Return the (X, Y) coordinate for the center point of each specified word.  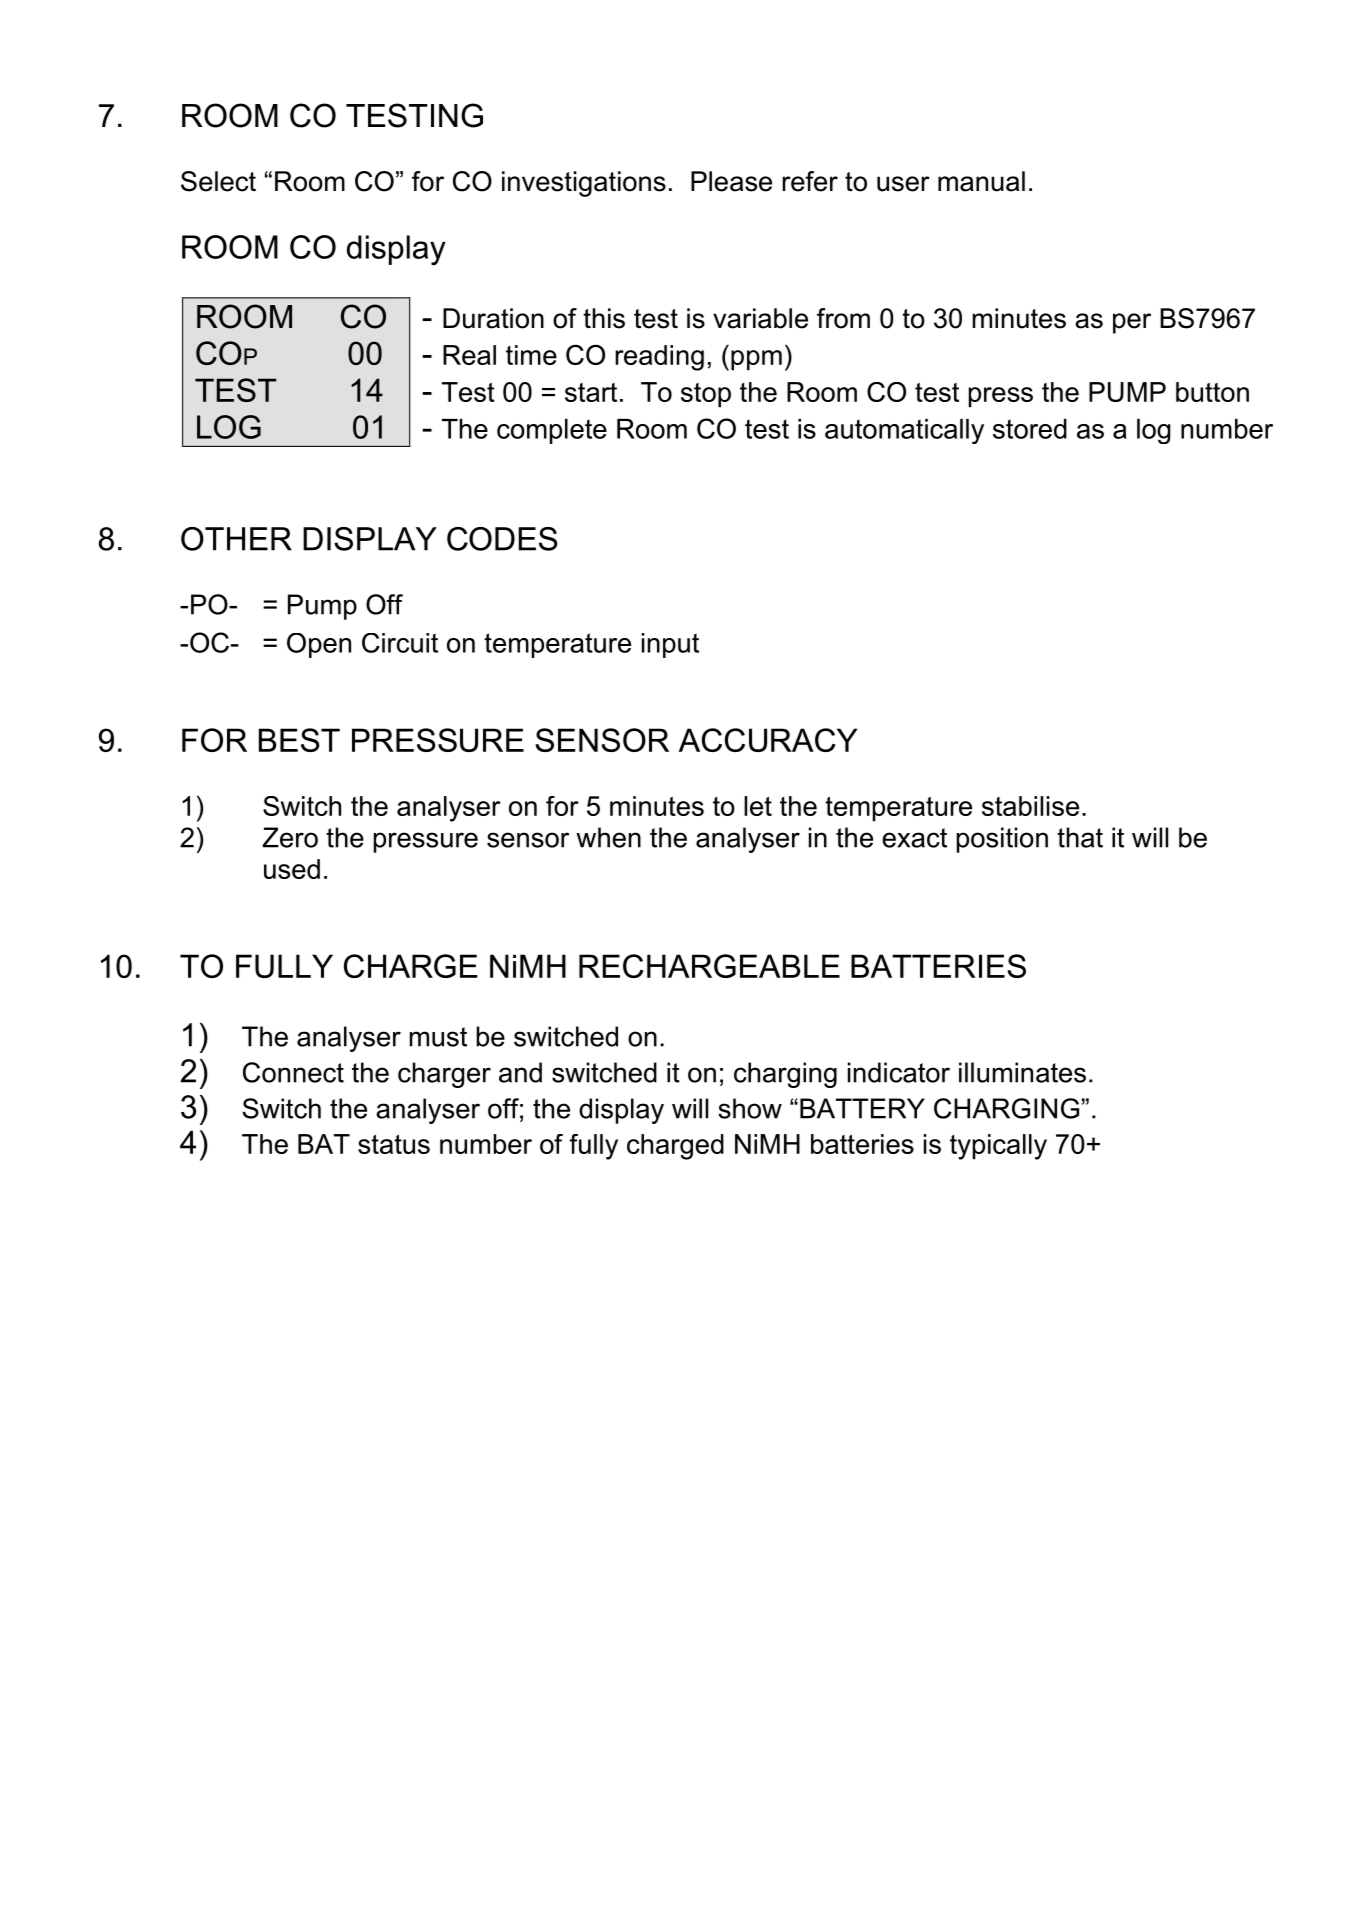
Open (319, 645)
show (750, 1108)
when (608, 837)
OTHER (236, 539)
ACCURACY (768, 740)
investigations (584, 184)
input (670, 645)
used (292, 869)
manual (981, 181)
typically (998, 1147)
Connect (293, 1072)
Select (218, 181)
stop (706, 395)
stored (1030, 429)
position (1002, 840)
